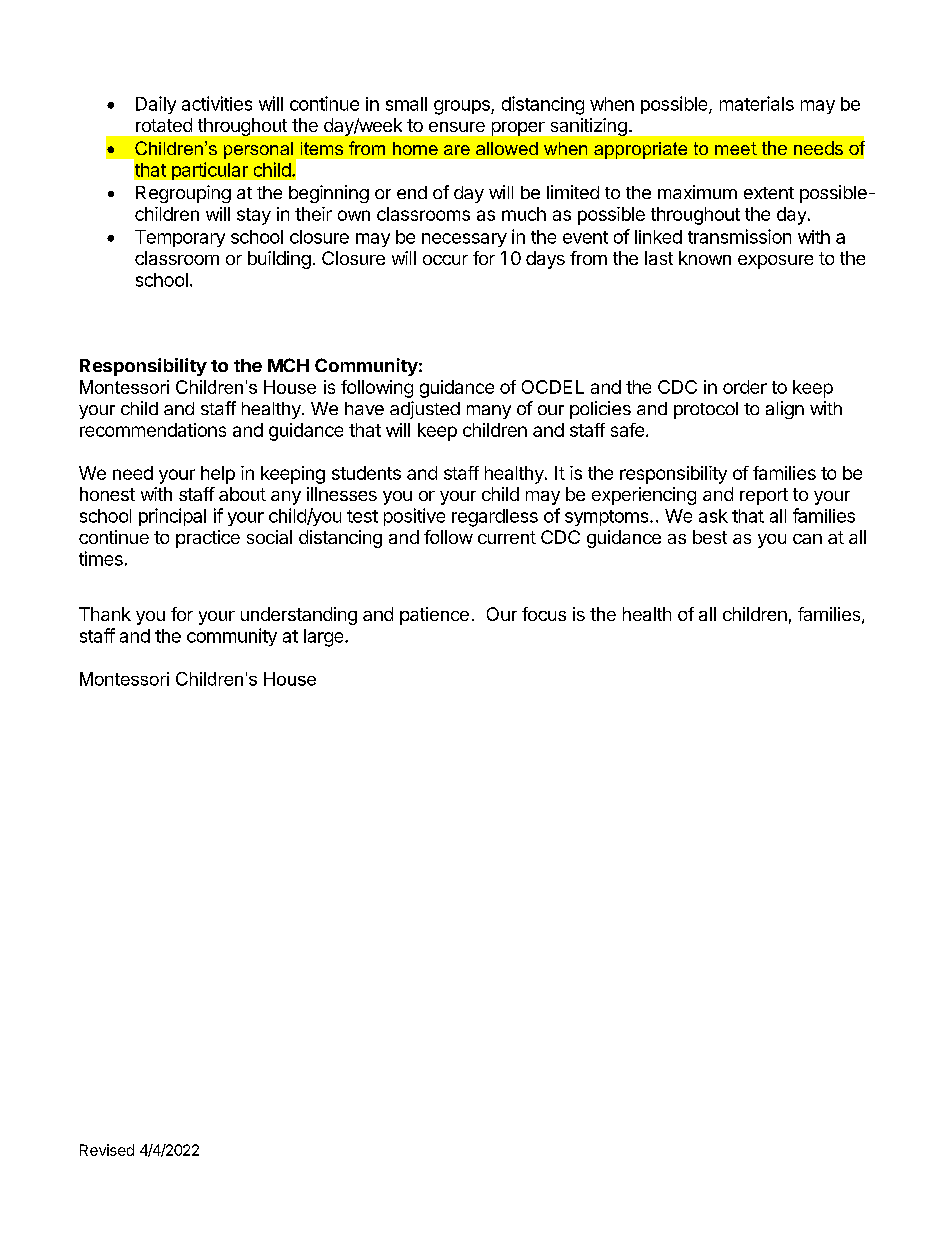 This screenshot has width=952, height=1233. What do you see at coordinates (218, 475) in the screenshot?
I see `help` at bounding box center [218, 475].
